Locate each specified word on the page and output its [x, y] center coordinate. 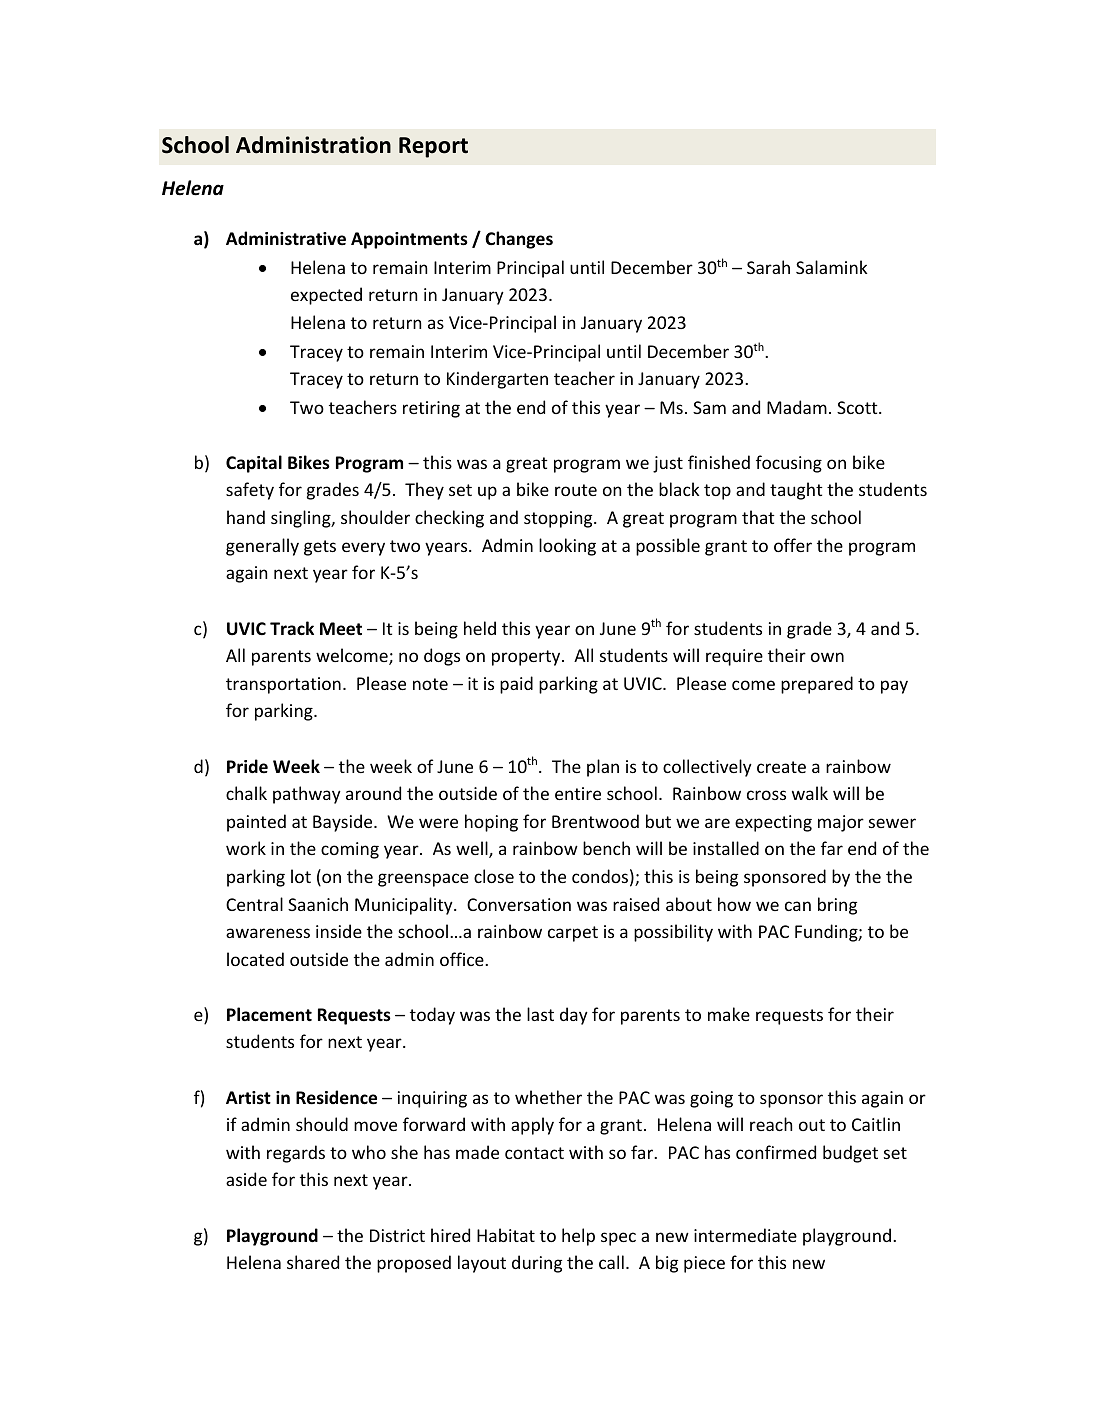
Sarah [768, 267]
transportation [283, 685]
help [578, 1237]
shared [313, 1262]
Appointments [409, 240]
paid [516, 685]
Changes [519, 240]
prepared [817, 685]
